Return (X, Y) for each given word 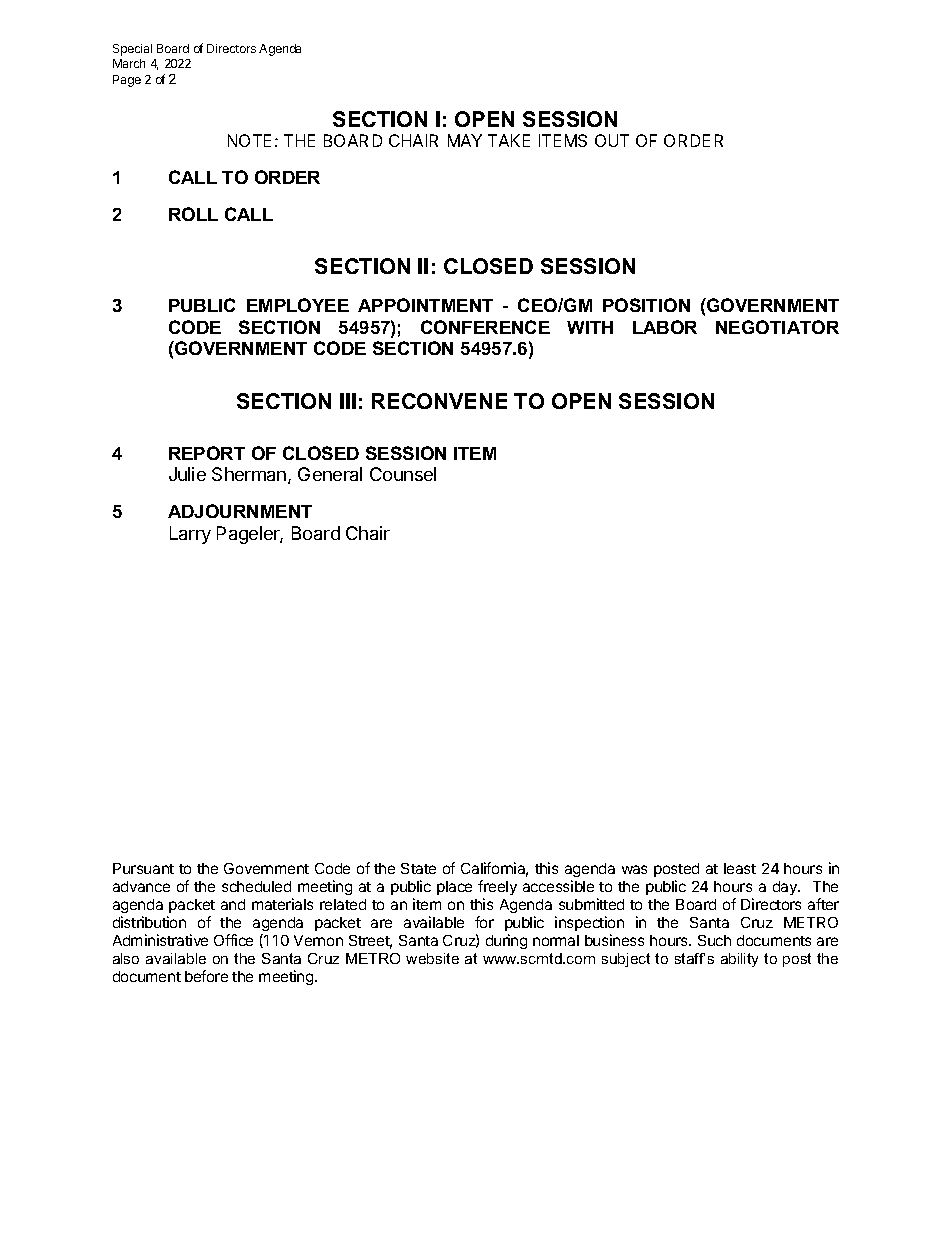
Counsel (403, 474)
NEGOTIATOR (777, 327)
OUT (612, 140)
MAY (465, 140)
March (129, 63)
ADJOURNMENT (240, 511)
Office (233, 940)
